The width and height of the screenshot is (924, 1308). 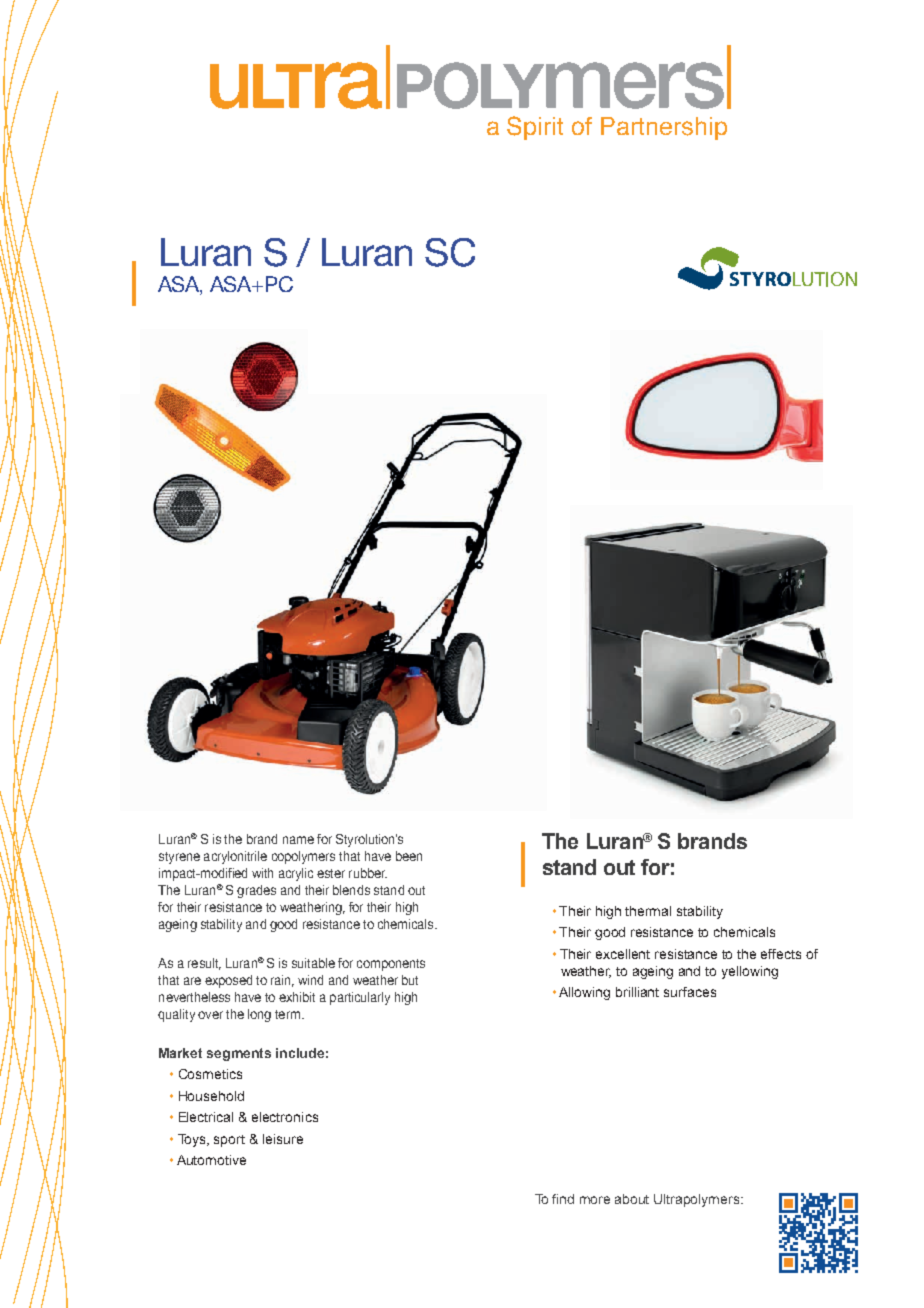 I want to click on find, so click(x=563, y=1199).
